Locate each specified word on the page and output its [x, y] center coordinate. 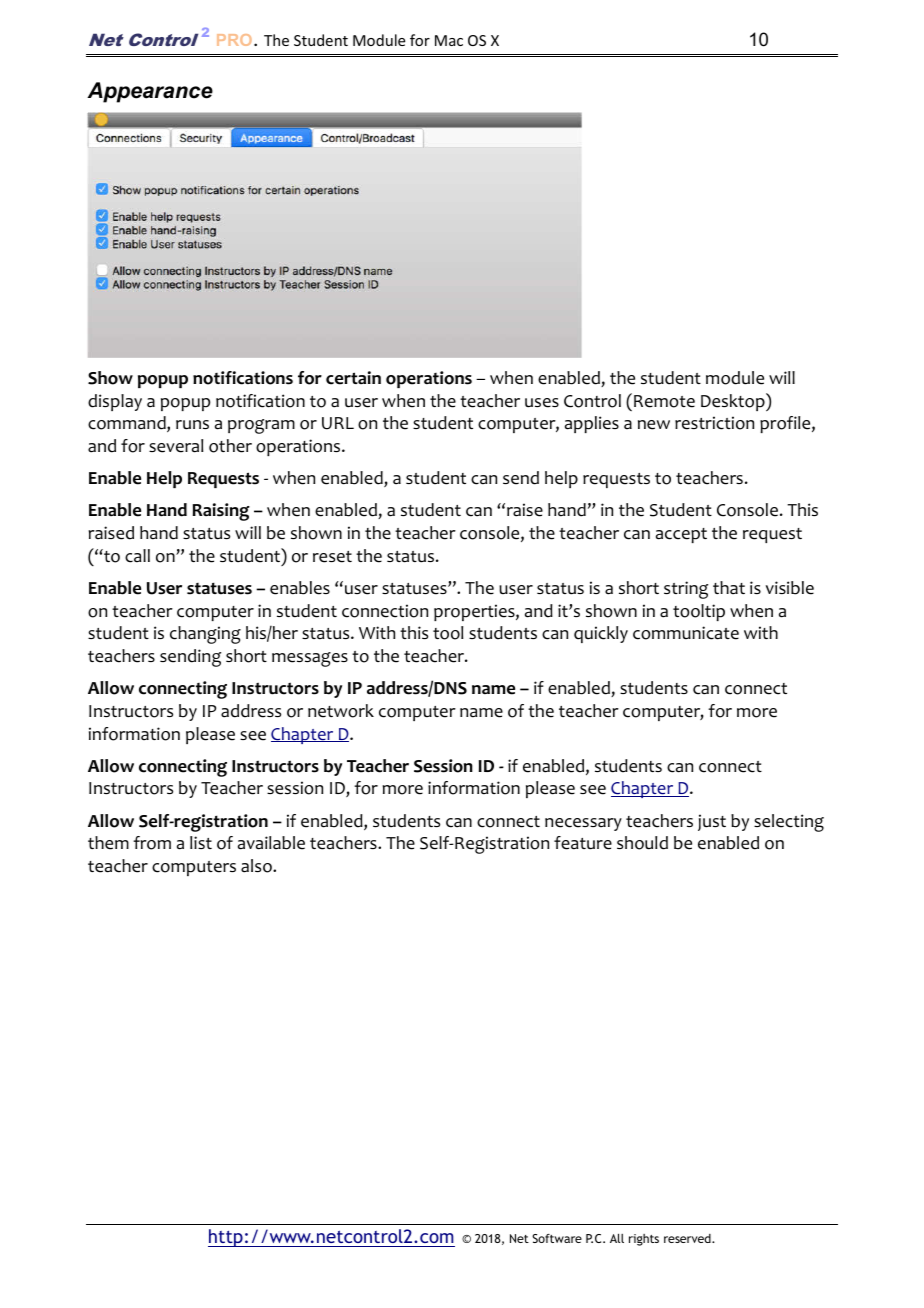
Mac [449, 40]
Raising [221, 512]
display [115, 402]
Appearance [150, 92]
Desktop [734, 402]
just [712, 822]
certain [353, 378]
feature [583, 843]
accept [681, 535]
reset [332, 557]
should [642, 843]
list [201, 842]
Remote [664, 401]
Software [557, 1238]
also [257, 866]
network [341, 711]
